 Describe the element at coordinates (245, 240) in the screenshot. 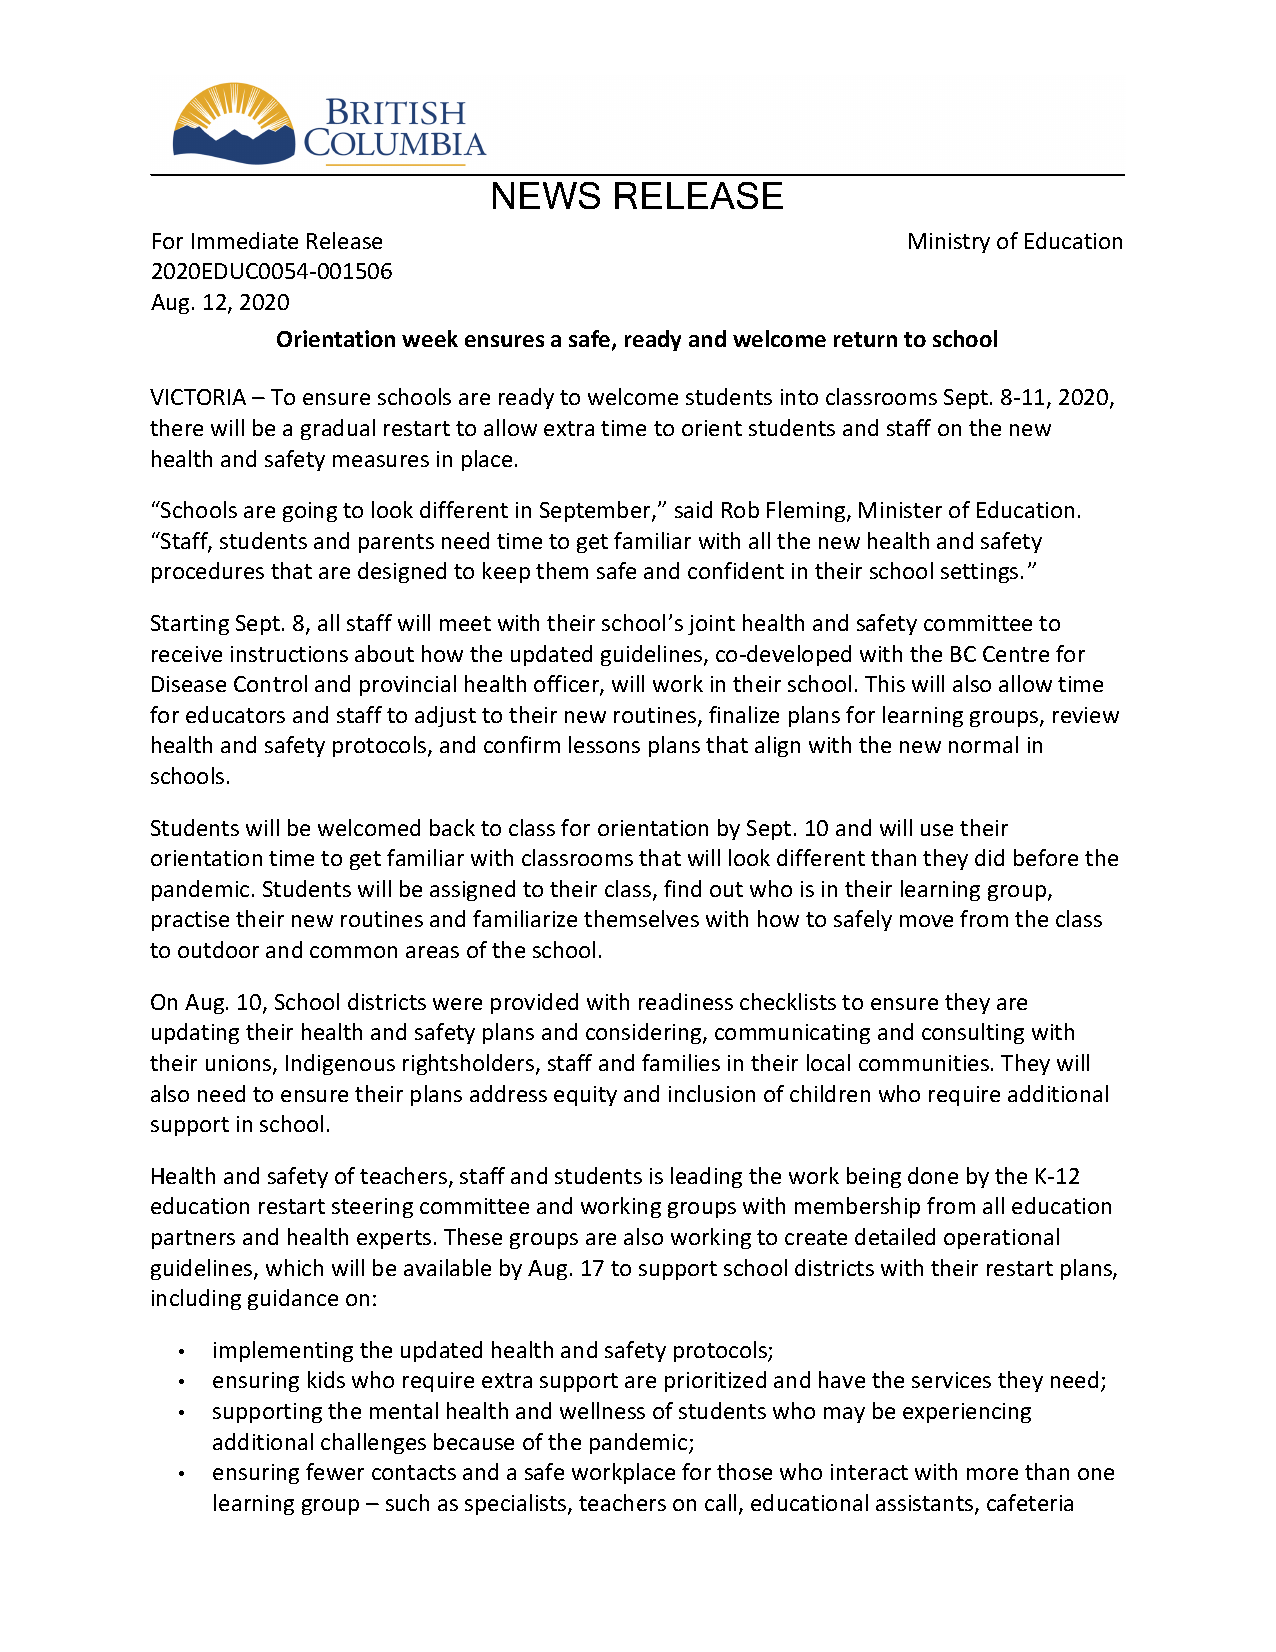

I see `Immediate` at that location.
